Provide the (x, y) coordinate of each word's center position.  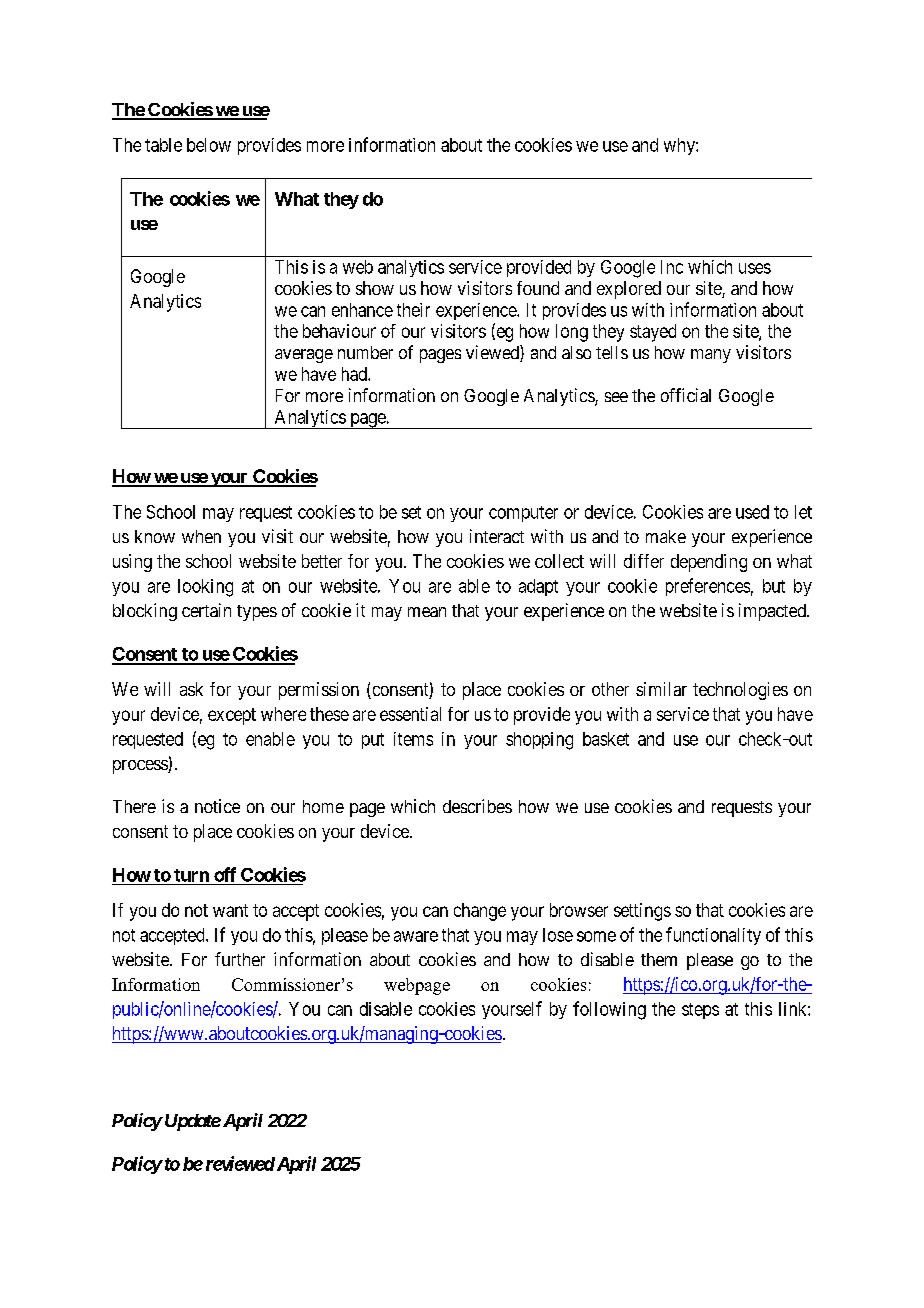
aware (416, 936)
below (209, 145)
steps (700, 1011)
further (240, 959)
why (680, 146)
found (538, 288)
